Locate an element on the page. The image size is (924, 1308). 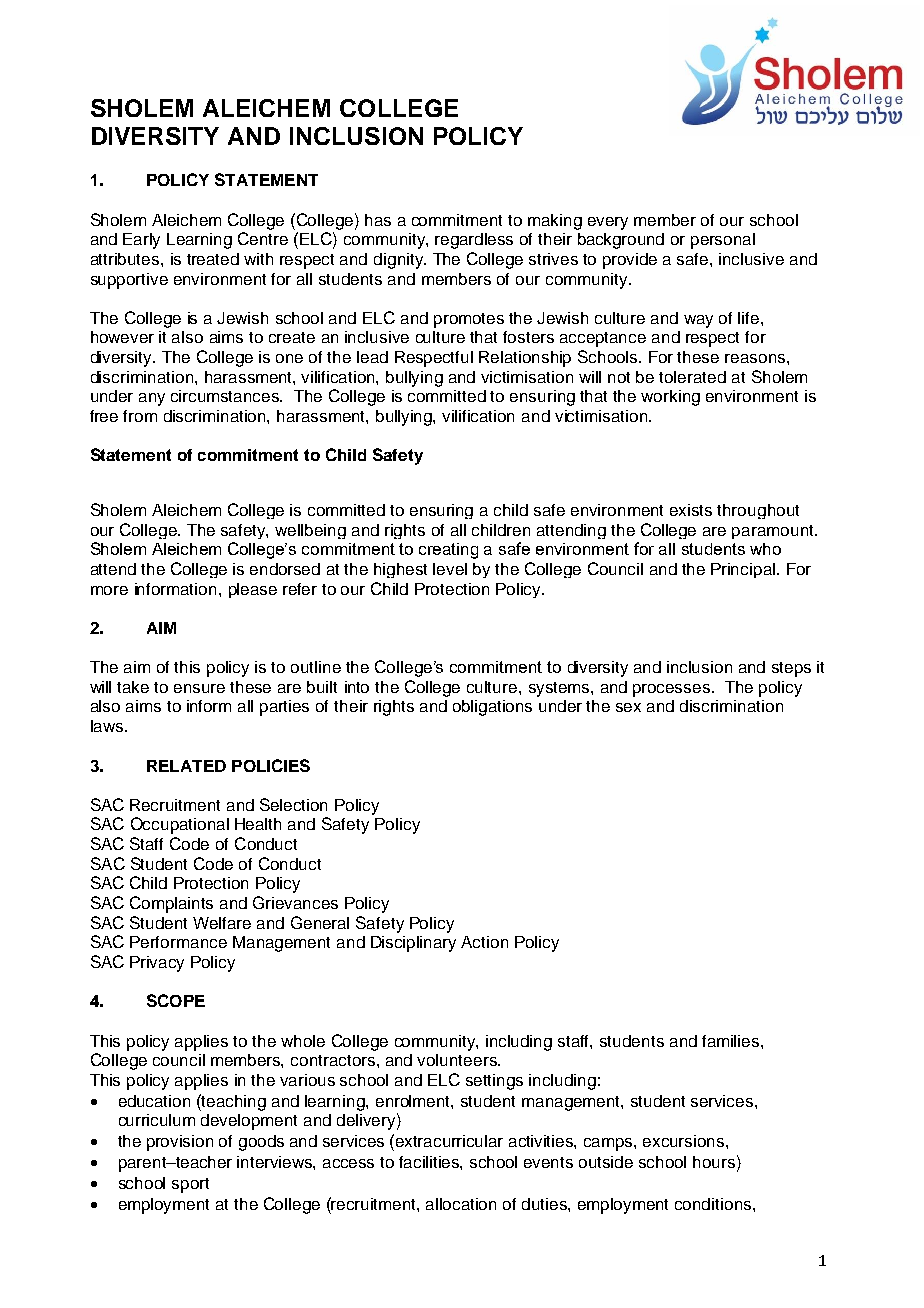
from is located at coordinates (140, 416).
